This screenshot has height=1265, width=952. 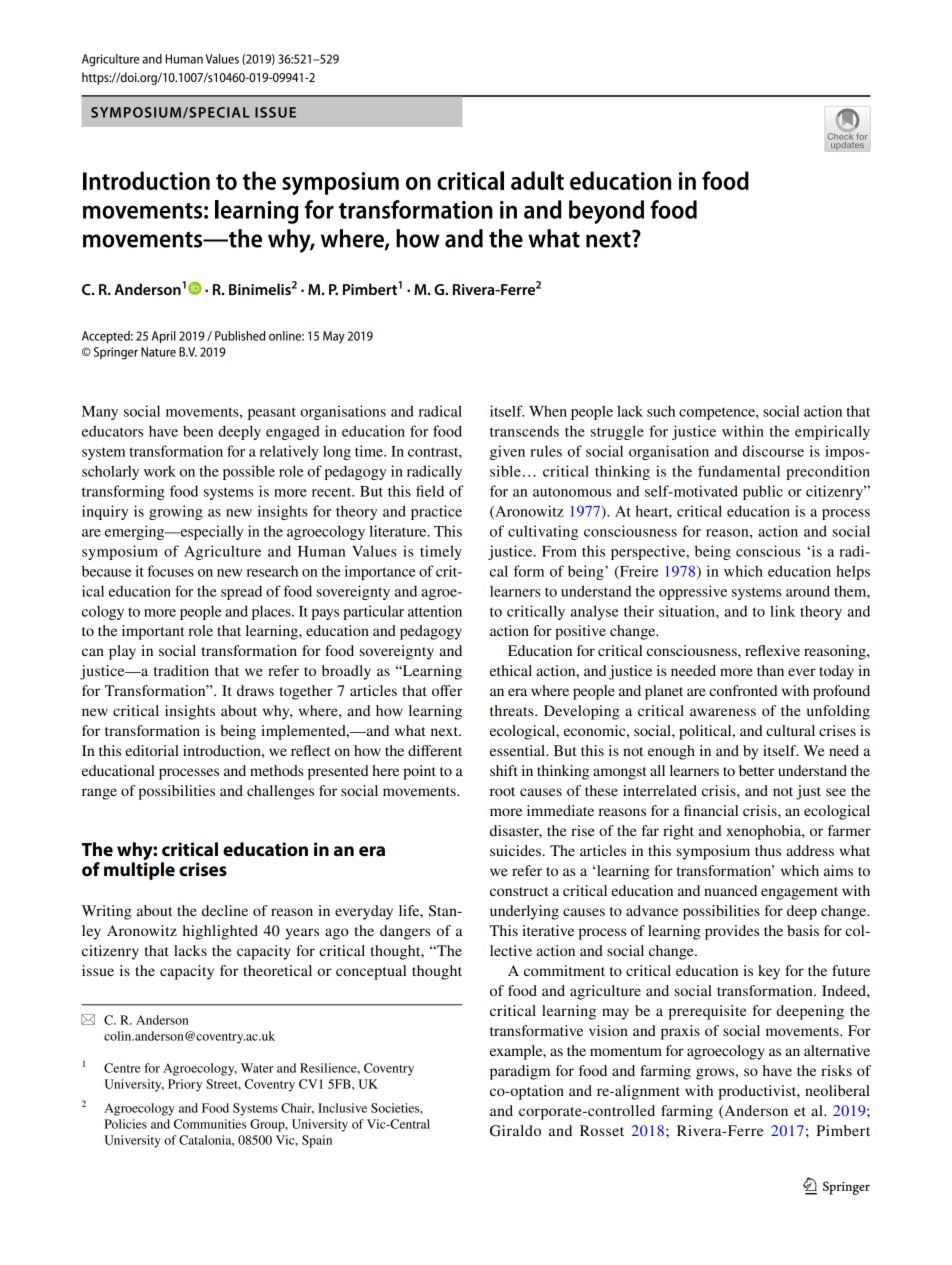 I want to click on attention, so click(x=435, y=611).
